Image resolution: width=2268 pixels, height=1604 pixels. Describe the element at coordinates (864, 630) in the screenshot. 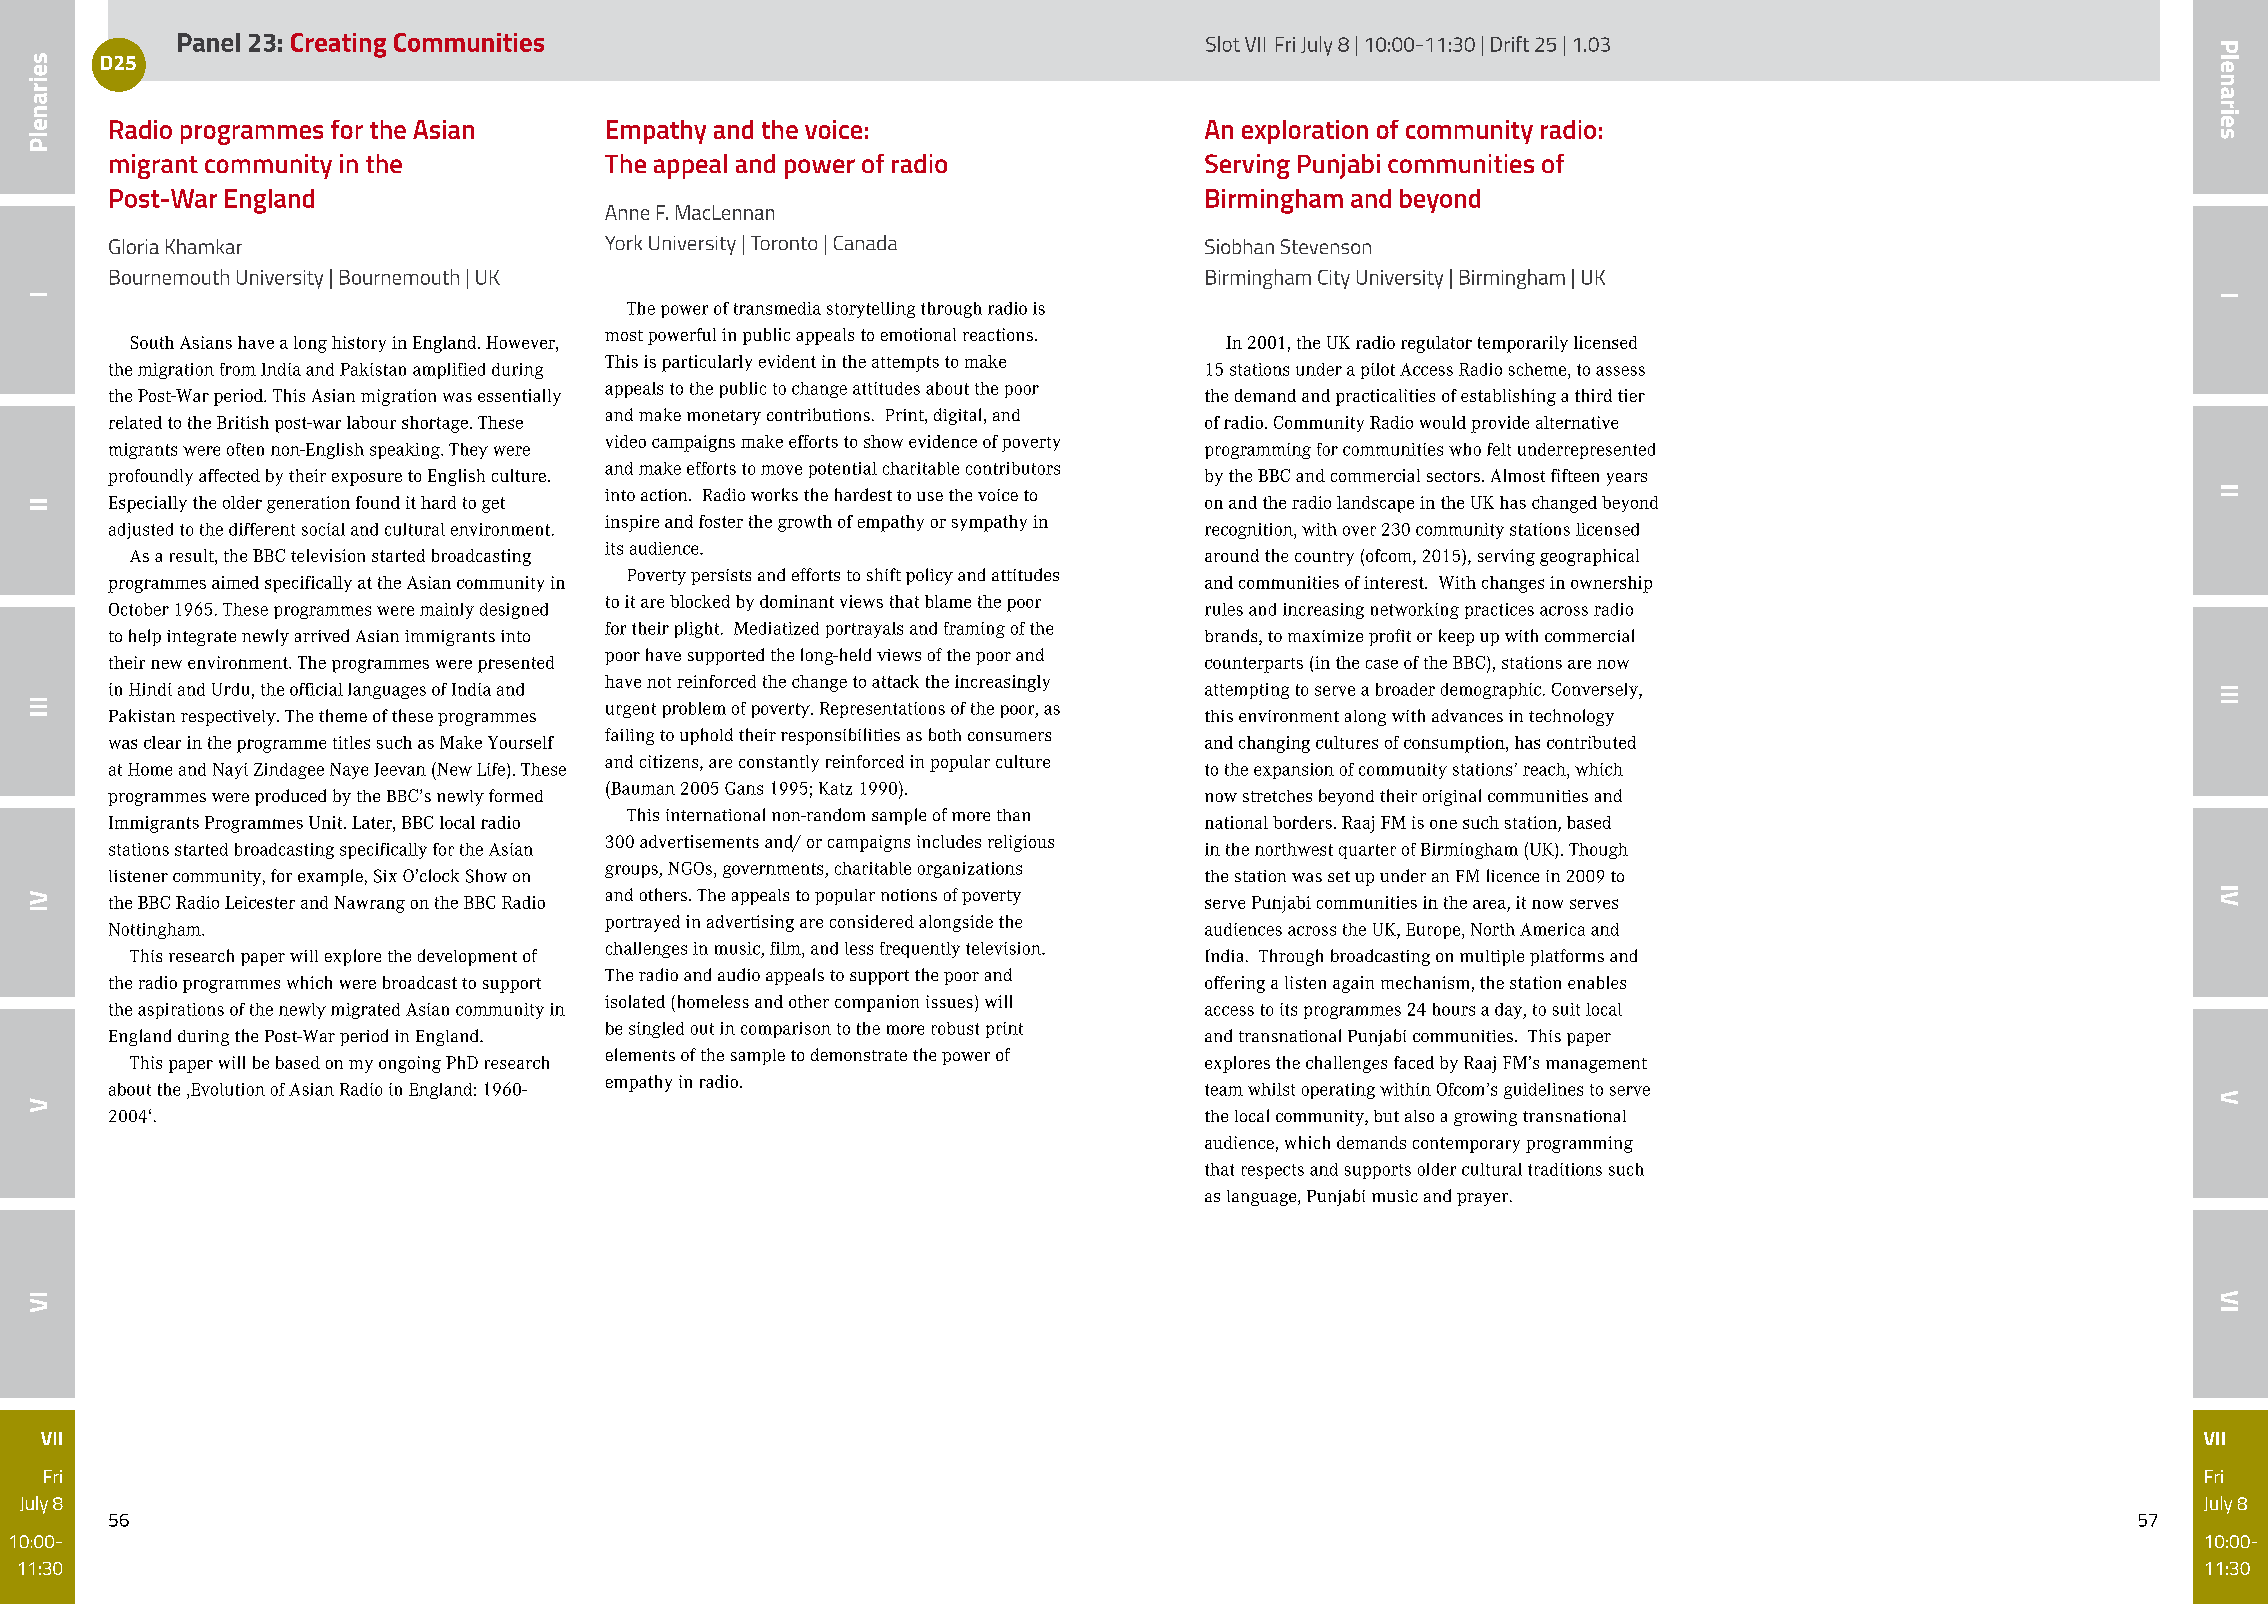

I see `portrayals` at that location.
